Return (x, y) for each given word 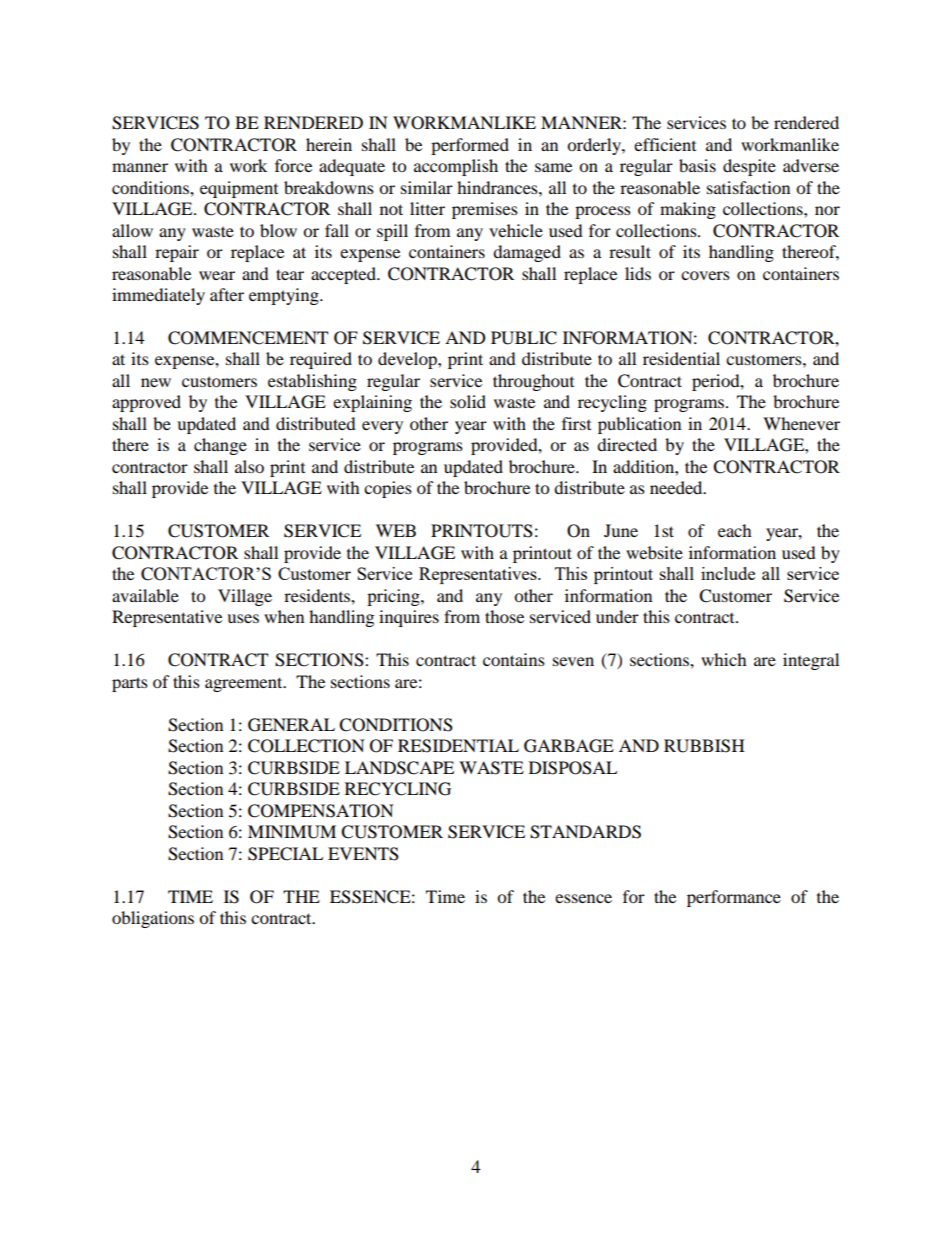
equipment (239, 189)
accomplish (456, 167)
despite (749, 167)
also (249, 466)
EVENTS (363, 854)
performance (734, 898)
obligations (153, 919)
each (735, 530)
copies (388, 489)
